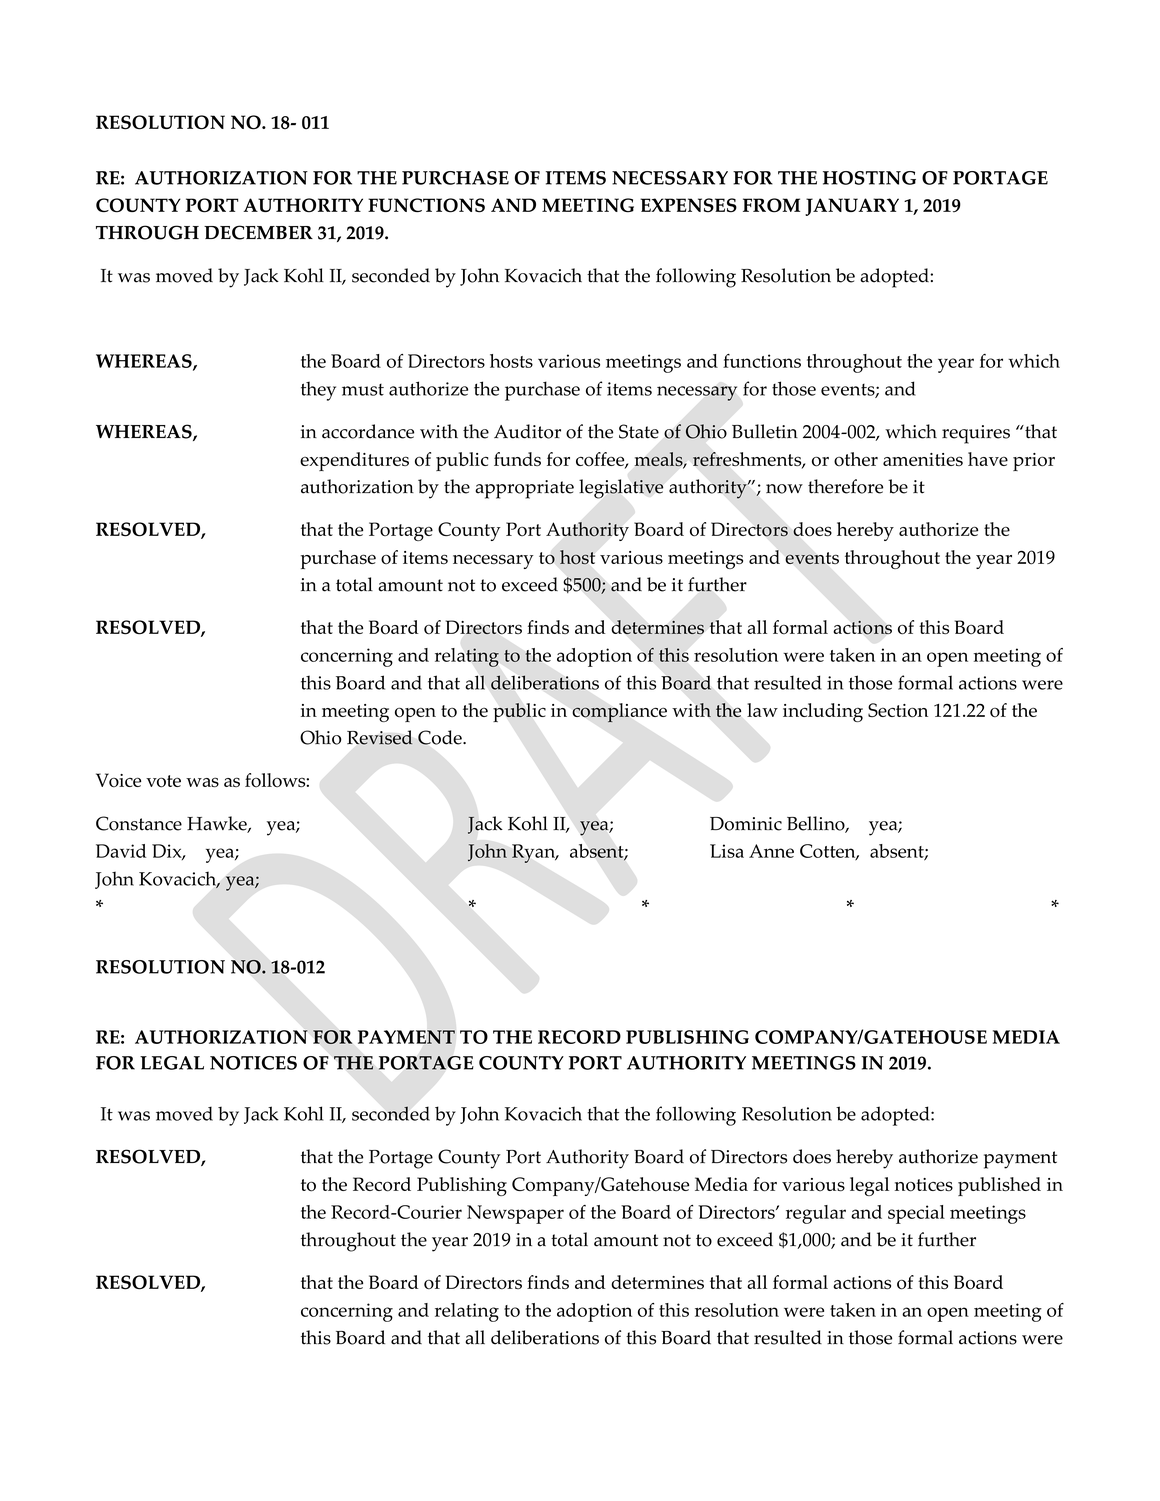 This screenshot has height=1501, width=1160. I want to click on DECEMBER, so click(258, 232).
